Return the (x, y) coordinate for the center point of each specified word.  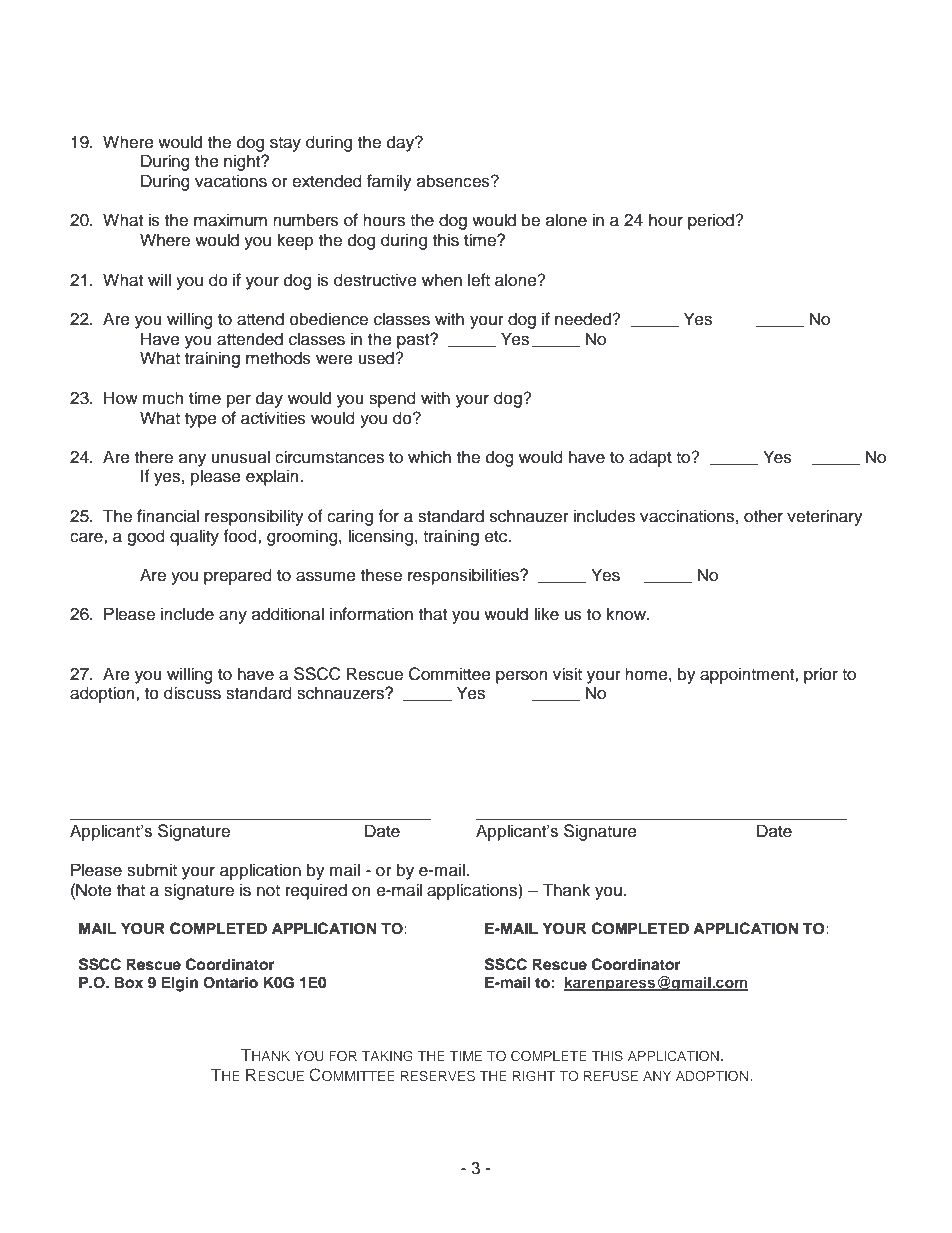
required (316, 891)
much (163, 398)
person (522, 677)
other (763, 516)
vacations (231, 181)
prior (821, 675)
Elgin (179, 984)
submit (152, 870)
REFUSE (611, 1075)
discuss (192, 693)
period (712, 221)
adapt (650, 458)
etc (497, 537)
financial (168, 516)
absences (454, 181)
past (414, 341)
